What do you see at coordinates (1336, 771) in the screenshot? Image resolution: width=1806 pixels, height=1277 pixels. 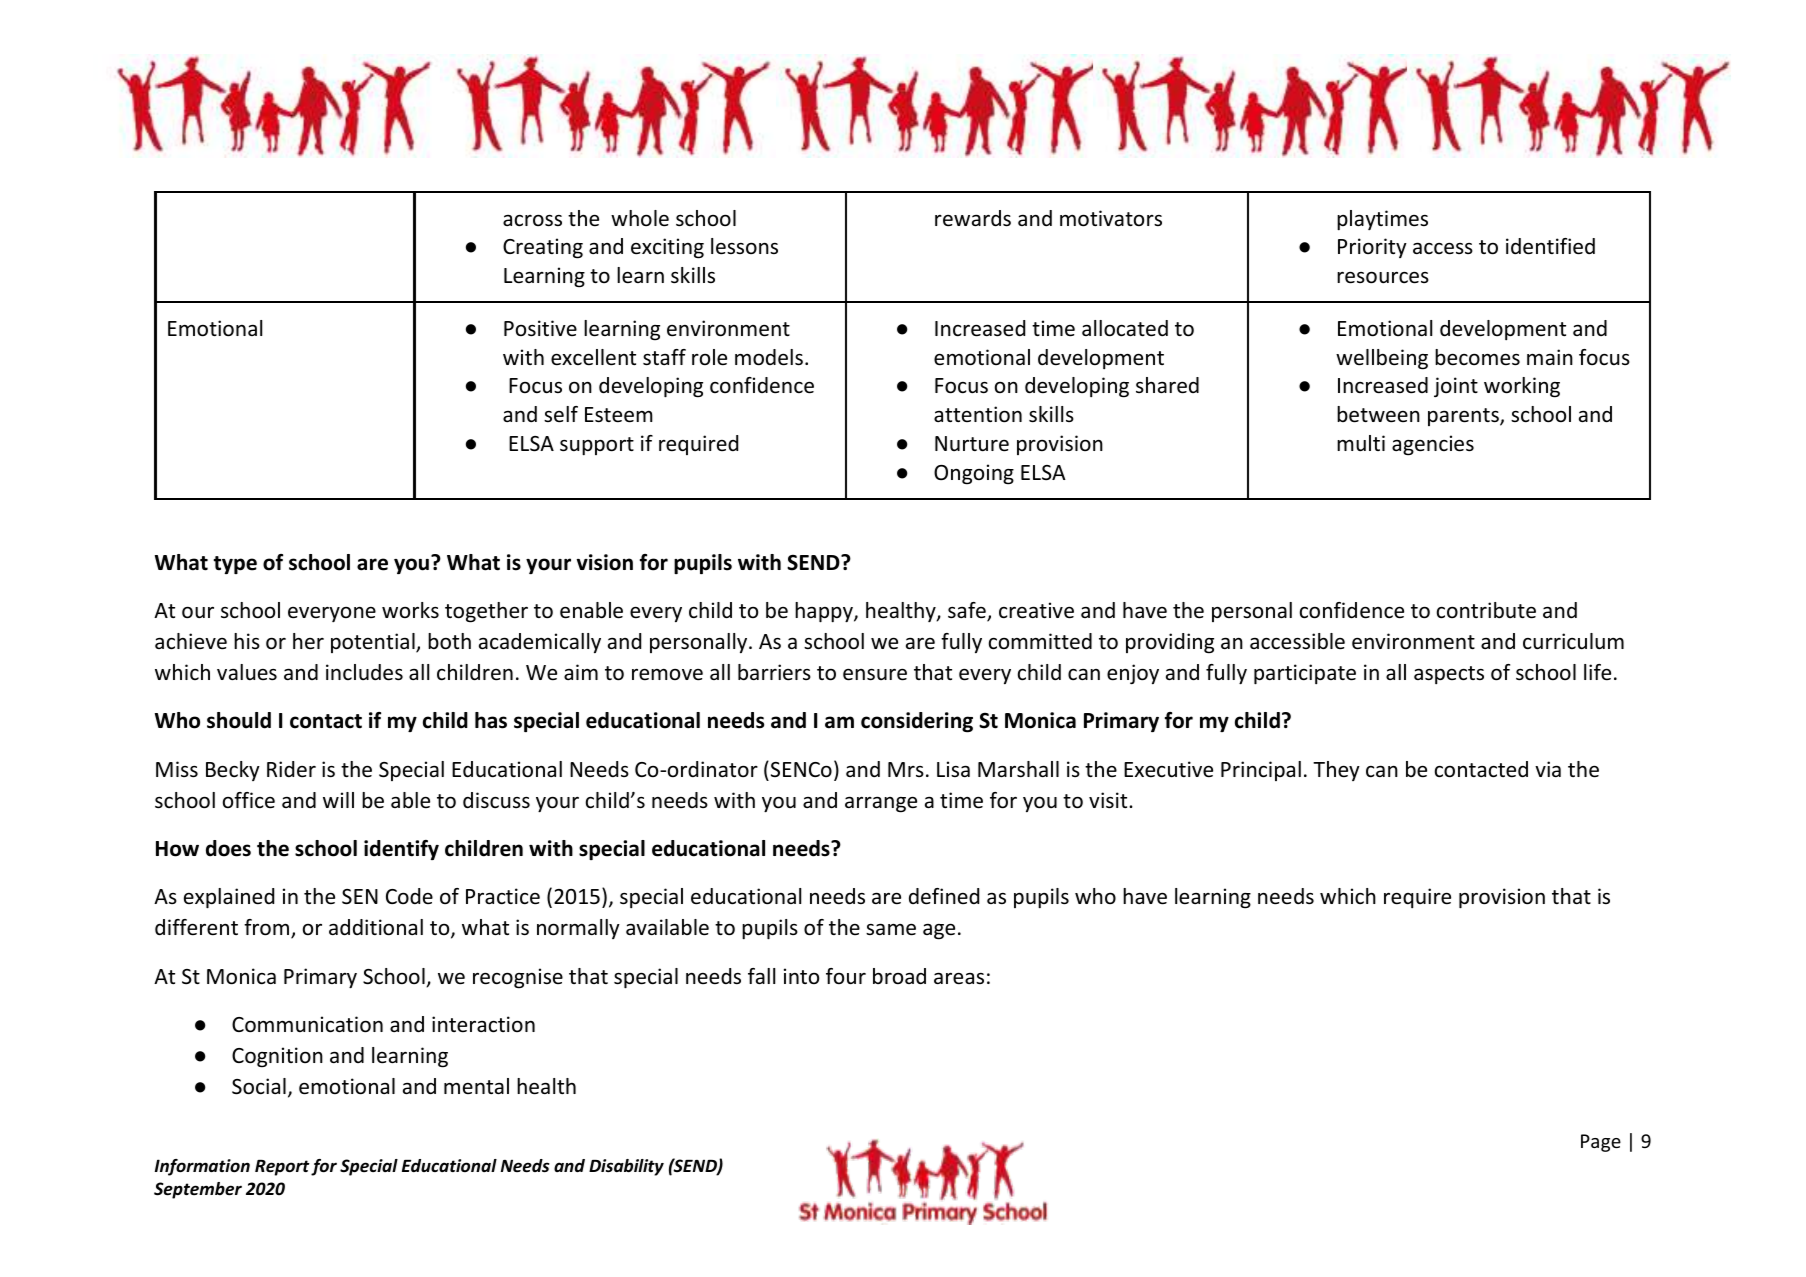 I see `They` at bounding box center [1336, 771].
